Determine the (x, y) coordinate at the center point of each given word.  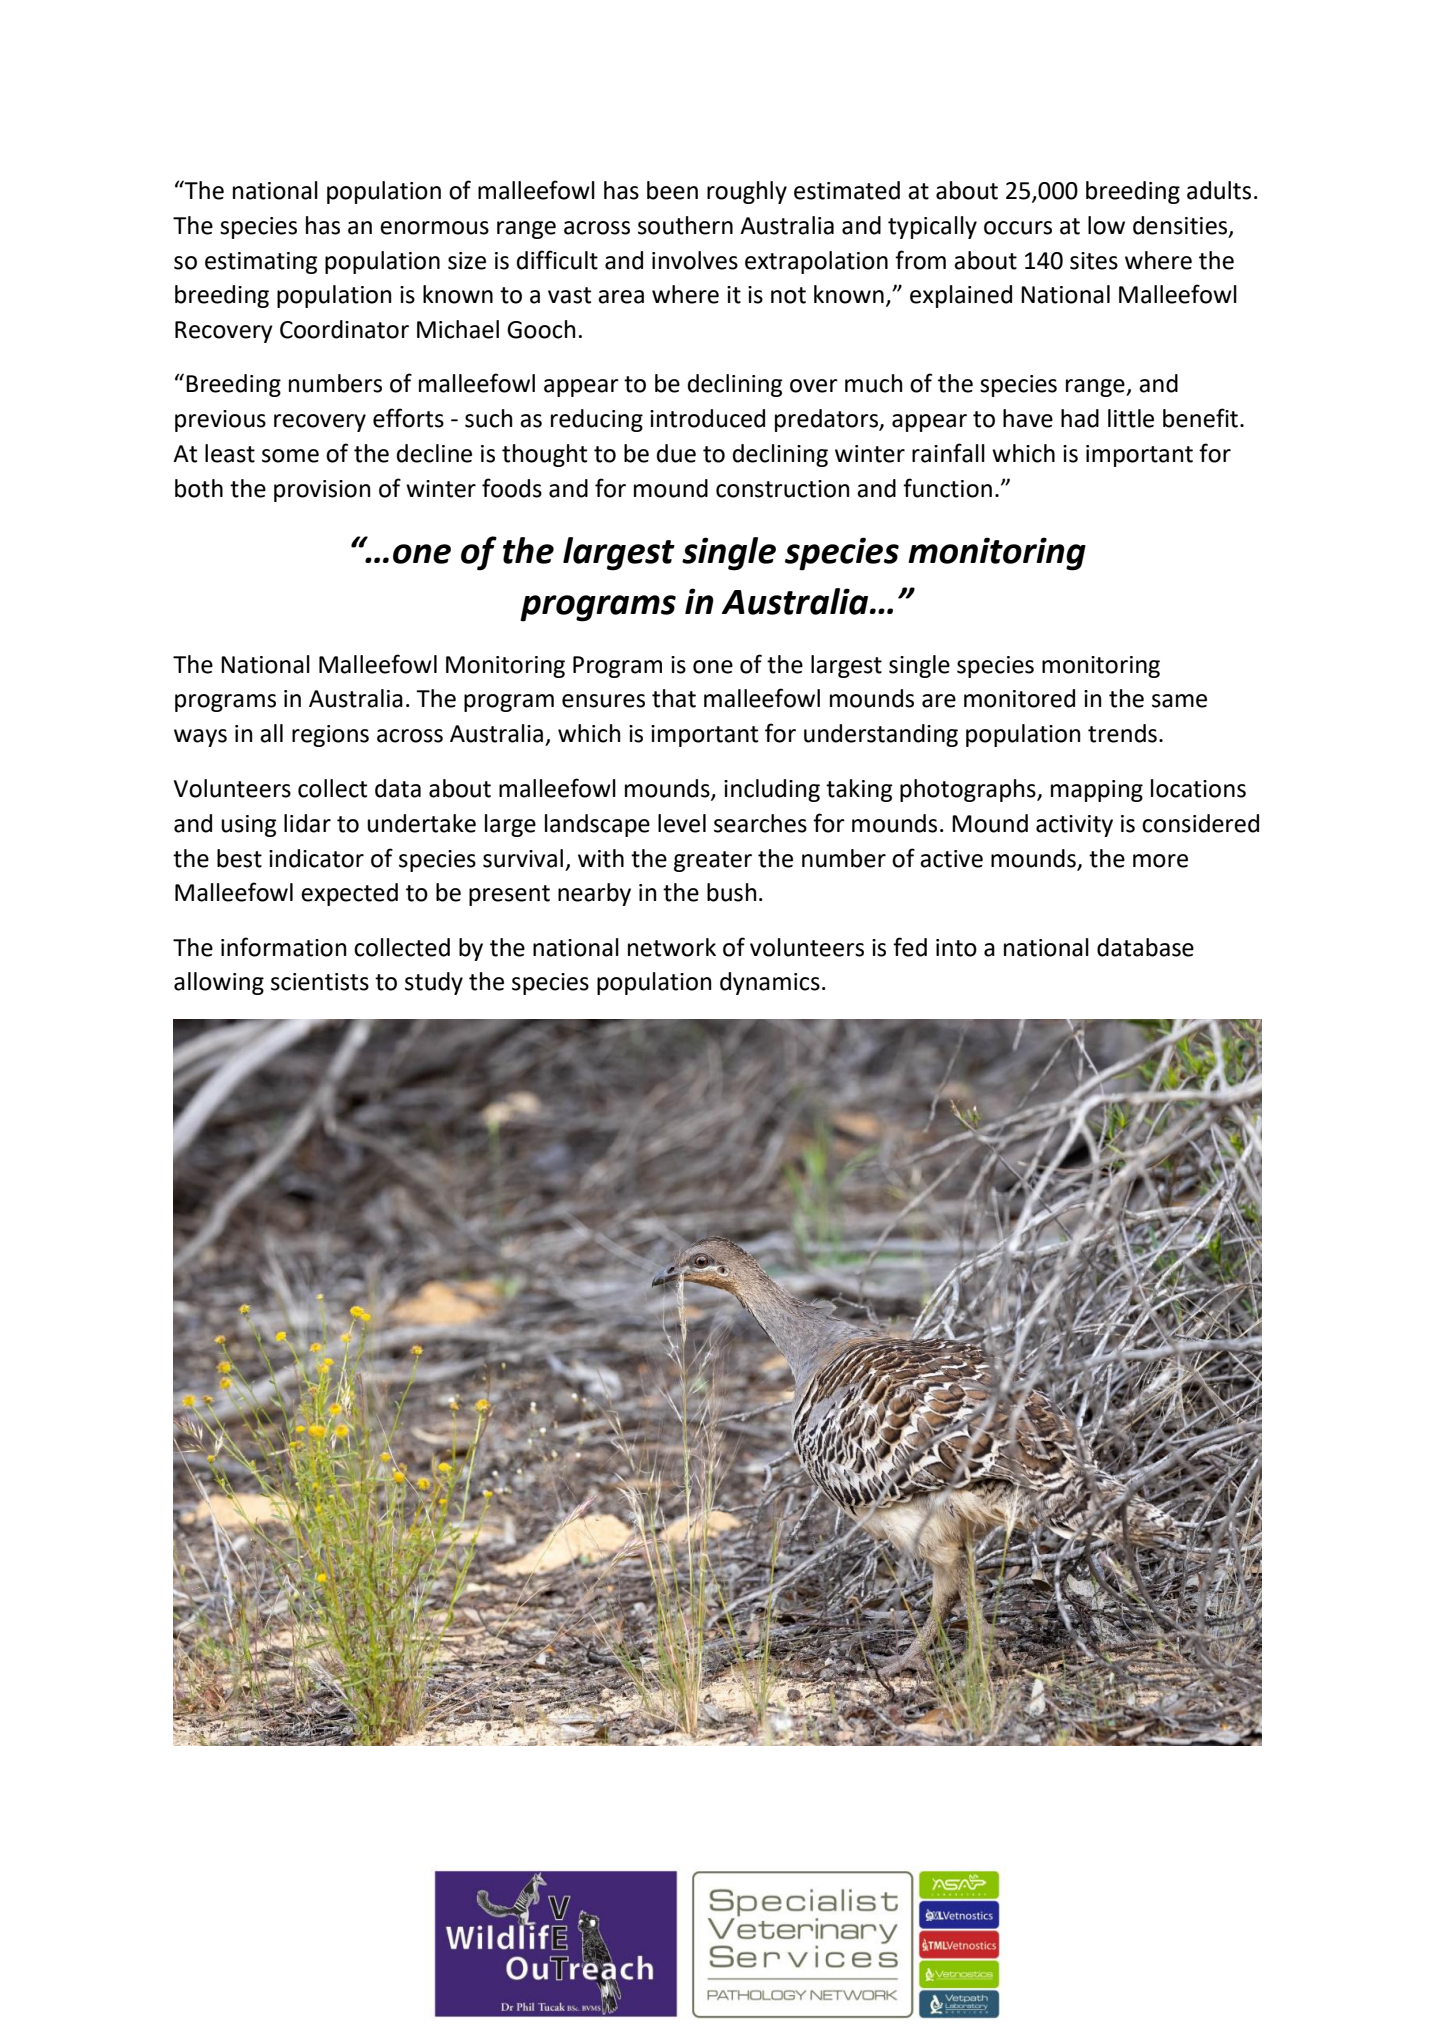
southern (685, 225)
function (947, 488)
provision (322, 491)
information (283, 947)
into (956, 948)
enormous (434, 228)
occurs (1018, 228)
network (672, 947)
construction (782, 489)
